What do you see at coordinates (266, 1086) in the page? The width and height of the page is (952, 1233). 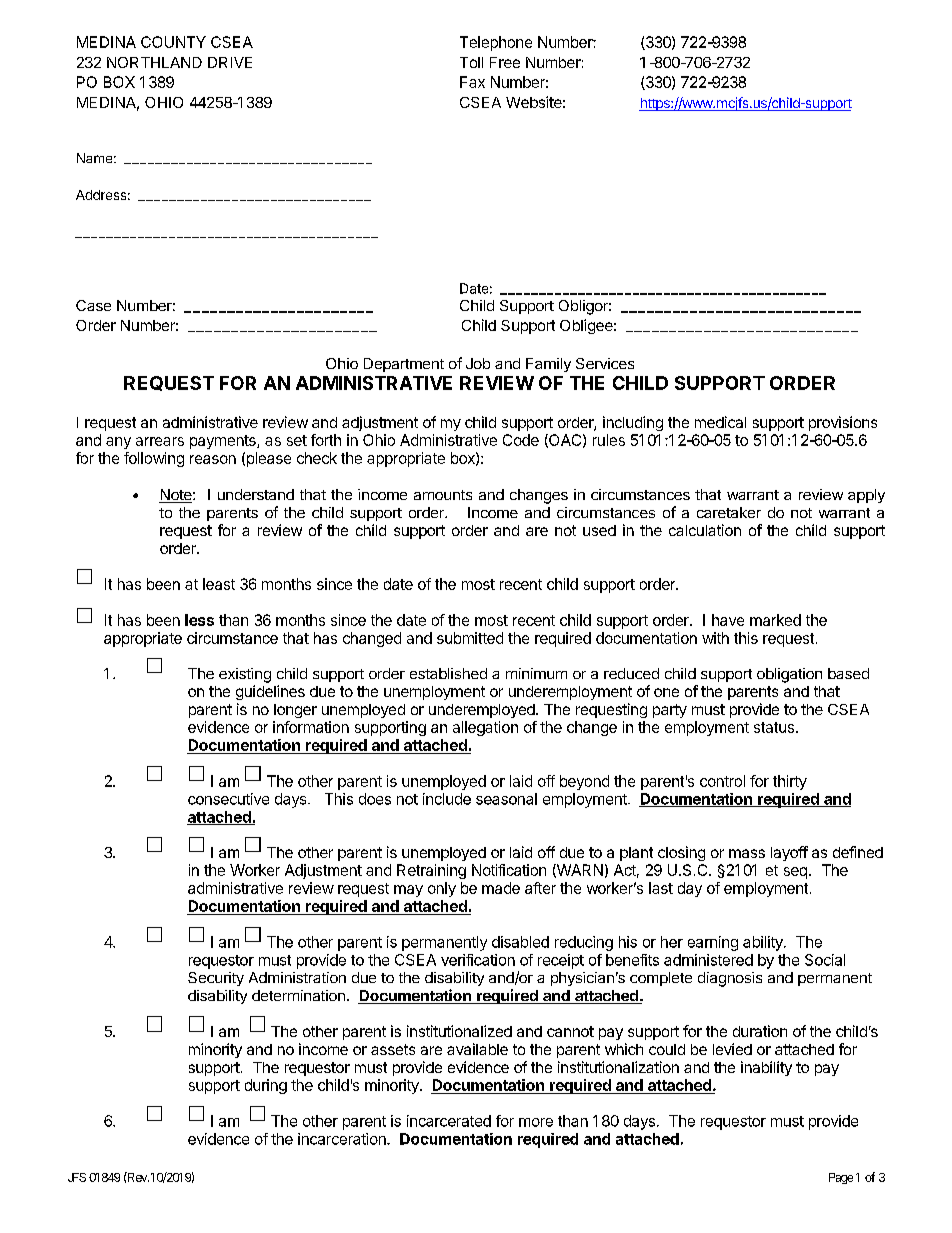 I see `during` at bounding box center [266, 1086].
